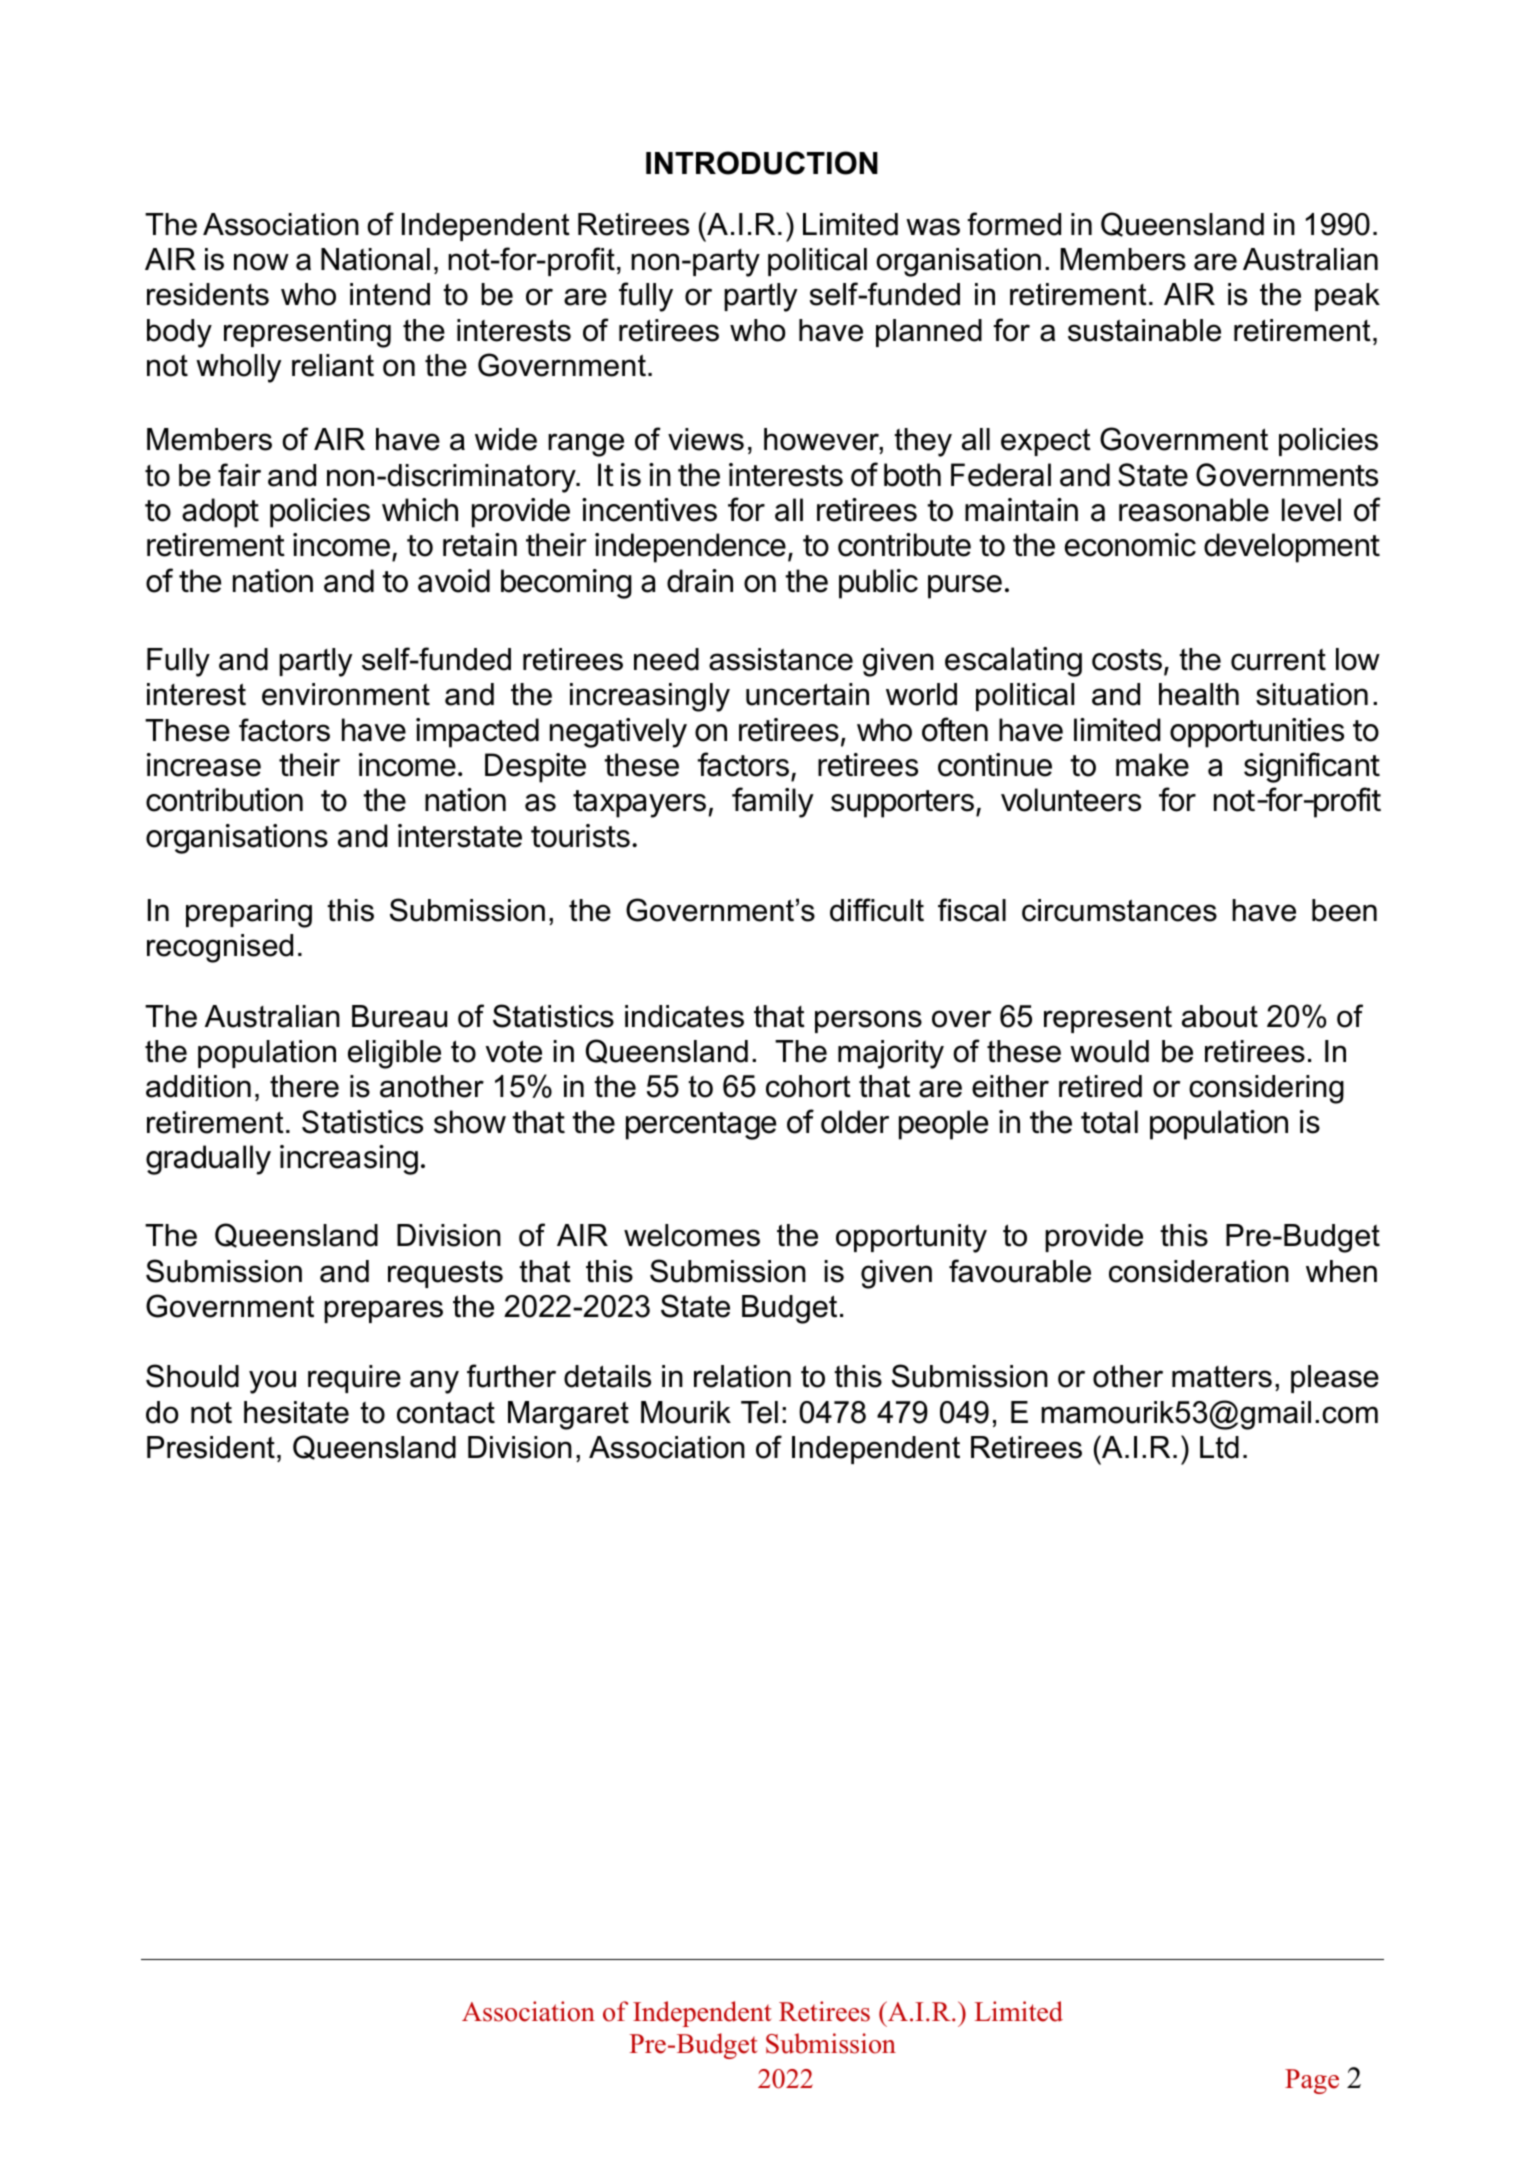  What do you see at coordinates (762, 163) in the page?
I see `INTRODUCTION` at bounding box center [762, 163].
